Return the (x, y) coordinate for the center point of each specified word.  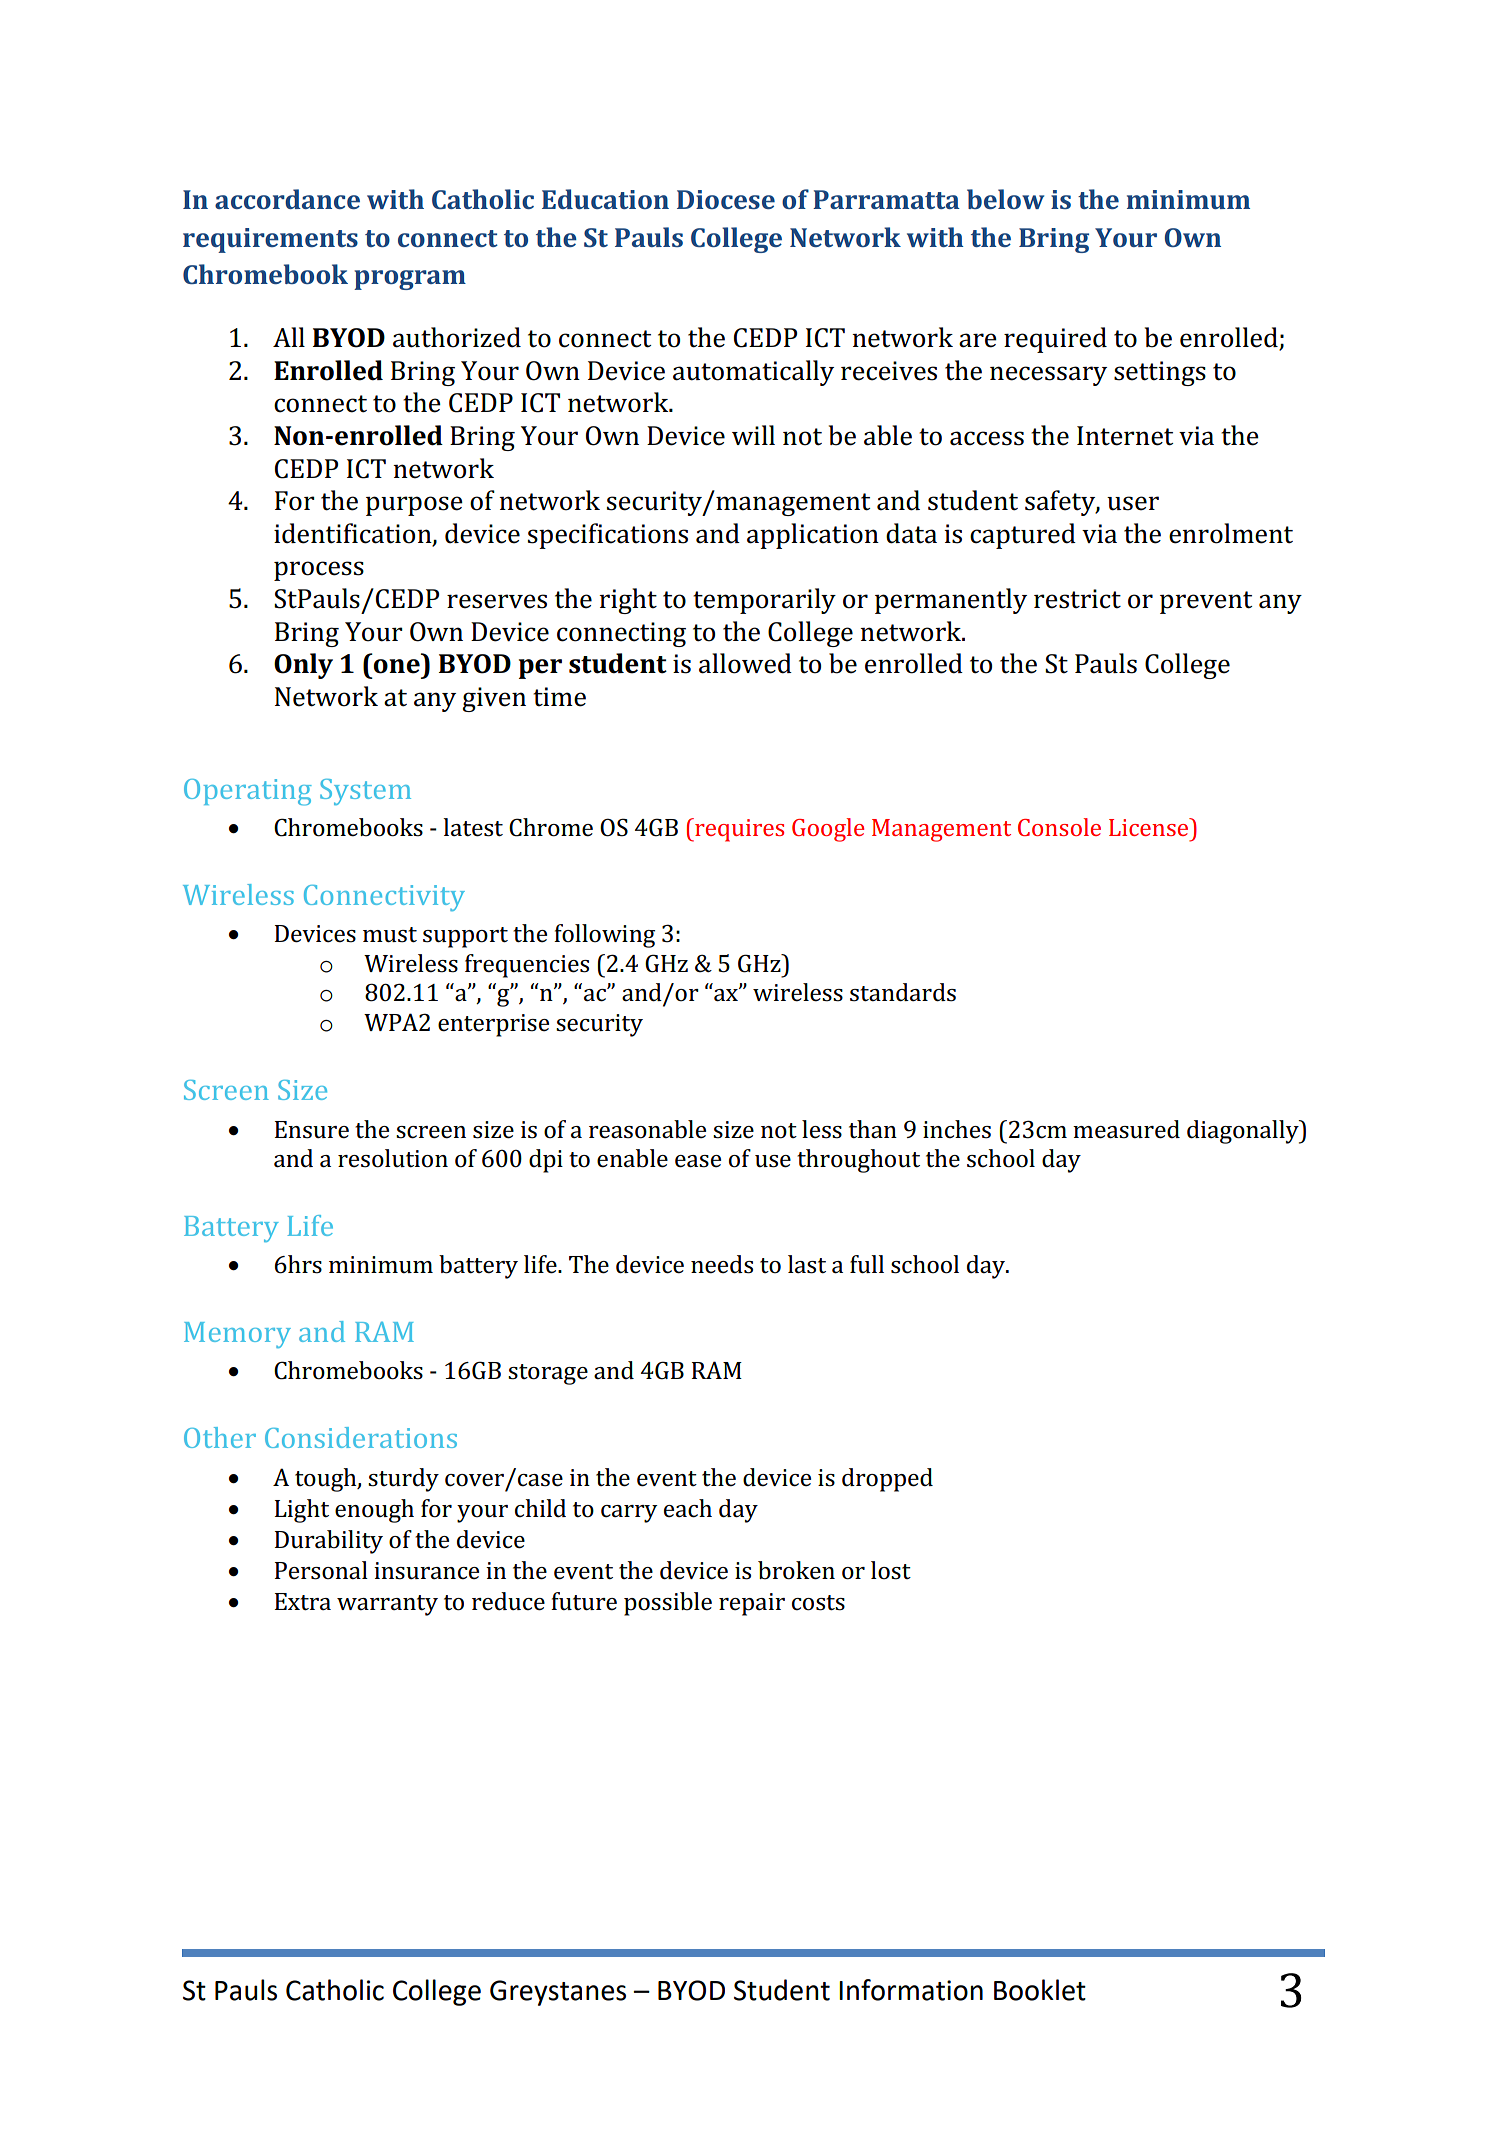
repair (752, 1604)
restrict (1077, 599)
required (1055, 340)
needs (722, 1264)
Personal (321, 1570)
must (390, 935)
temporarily (764, 601)
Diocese (726, 199)
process (319, 571)
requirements (270, 240)
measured (1126, 1129)
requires (738, 830)
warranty (387, 1605)
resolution (393, 1158)
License (1150, 827)
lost (891, 1570)
